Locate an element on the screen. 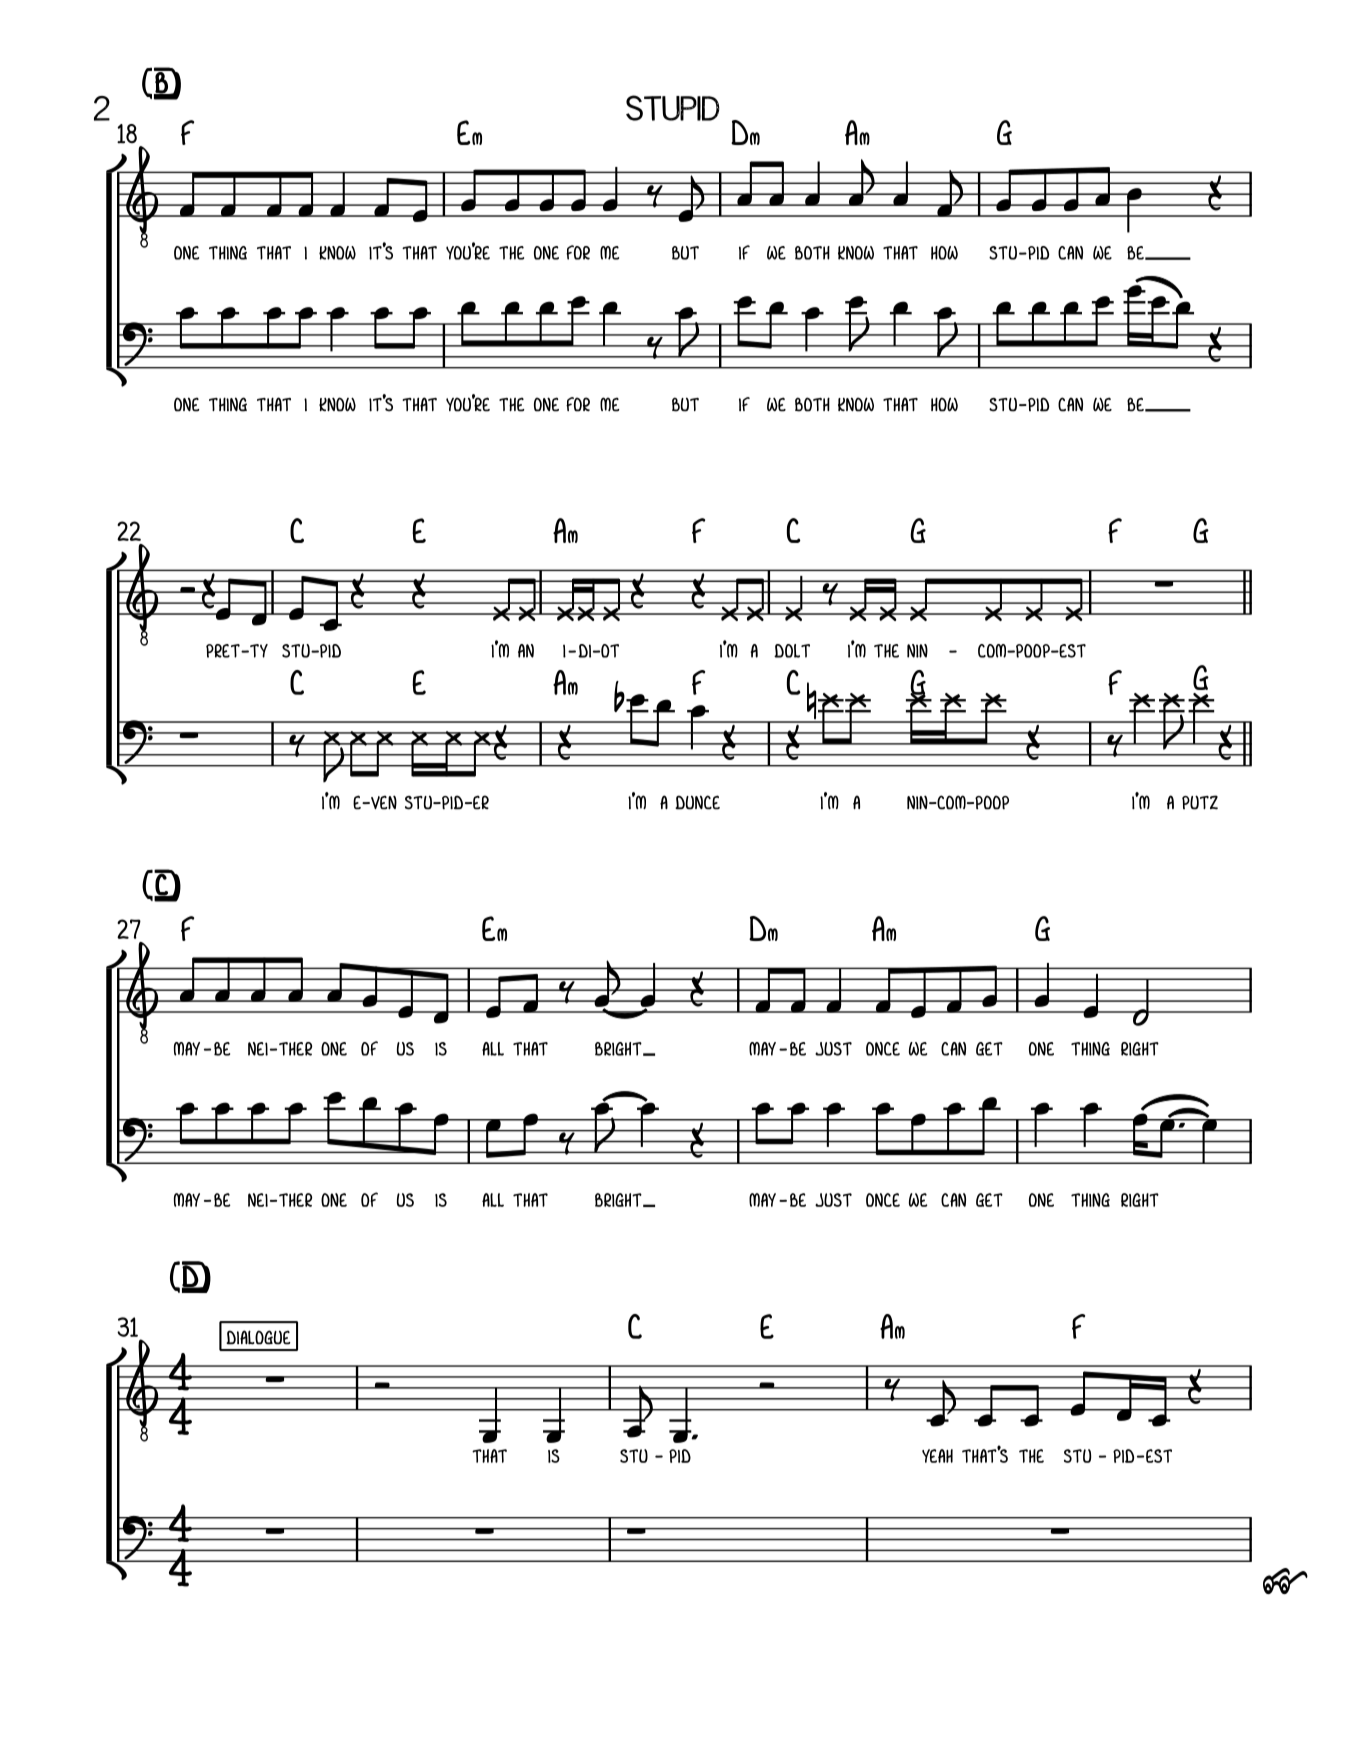 This screenshot has height=1741, width=1345. dialogue is located at coordinates (258, 1337).
